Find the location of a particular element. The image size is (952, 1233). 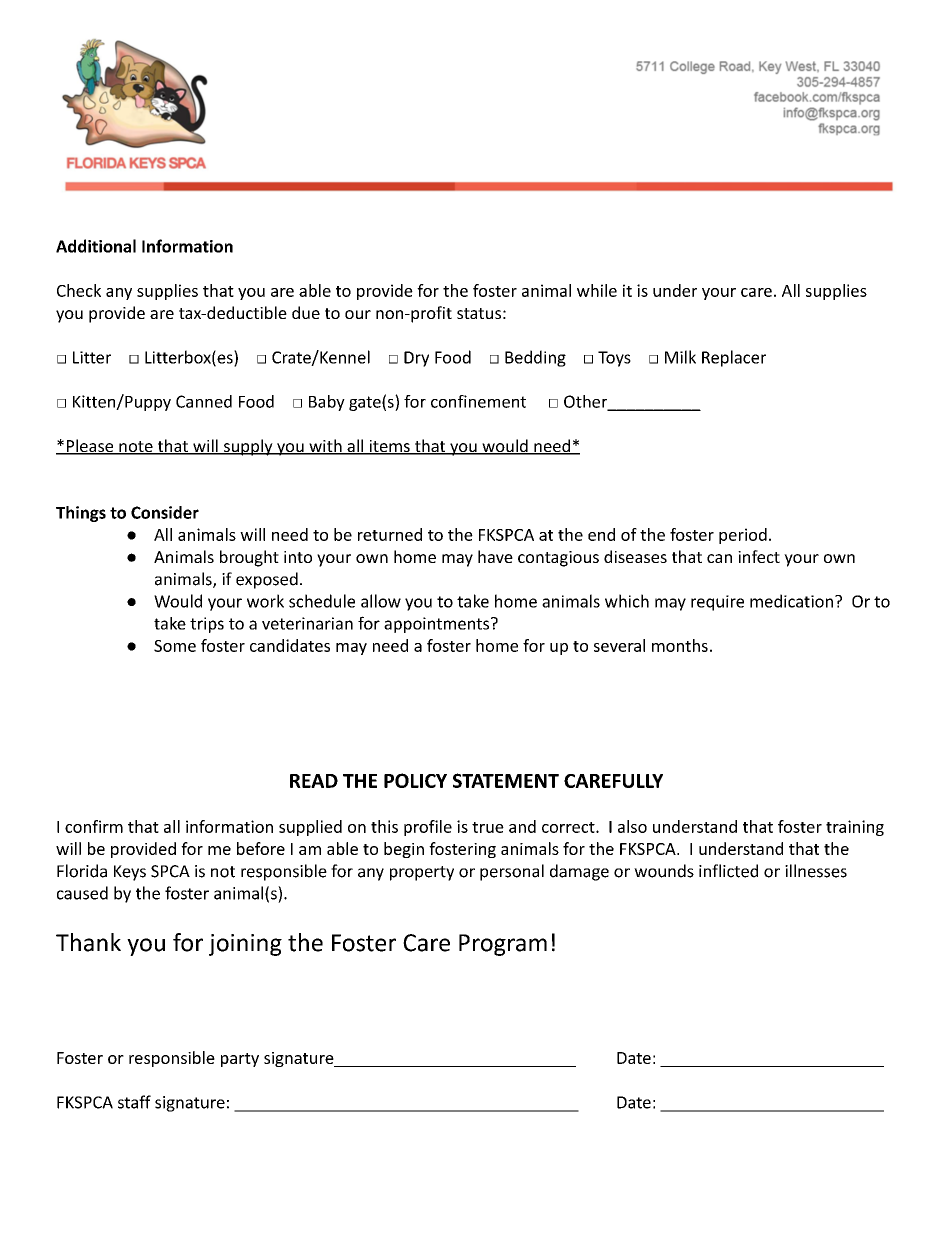

confirm is located at coordinates (94, 826).
